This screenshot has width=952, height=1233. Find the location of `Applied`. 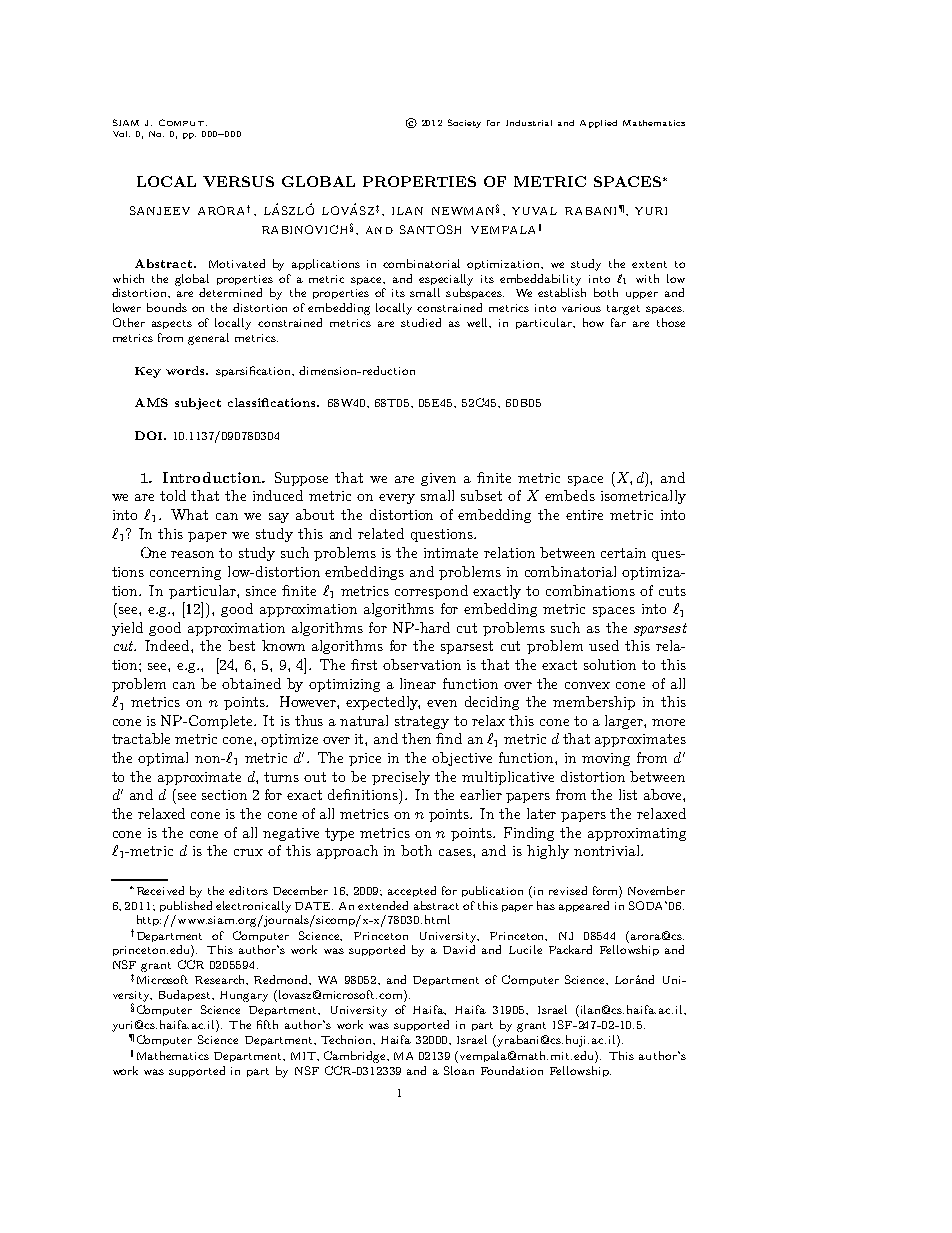

Applied is located at coordinates (598, 124).
